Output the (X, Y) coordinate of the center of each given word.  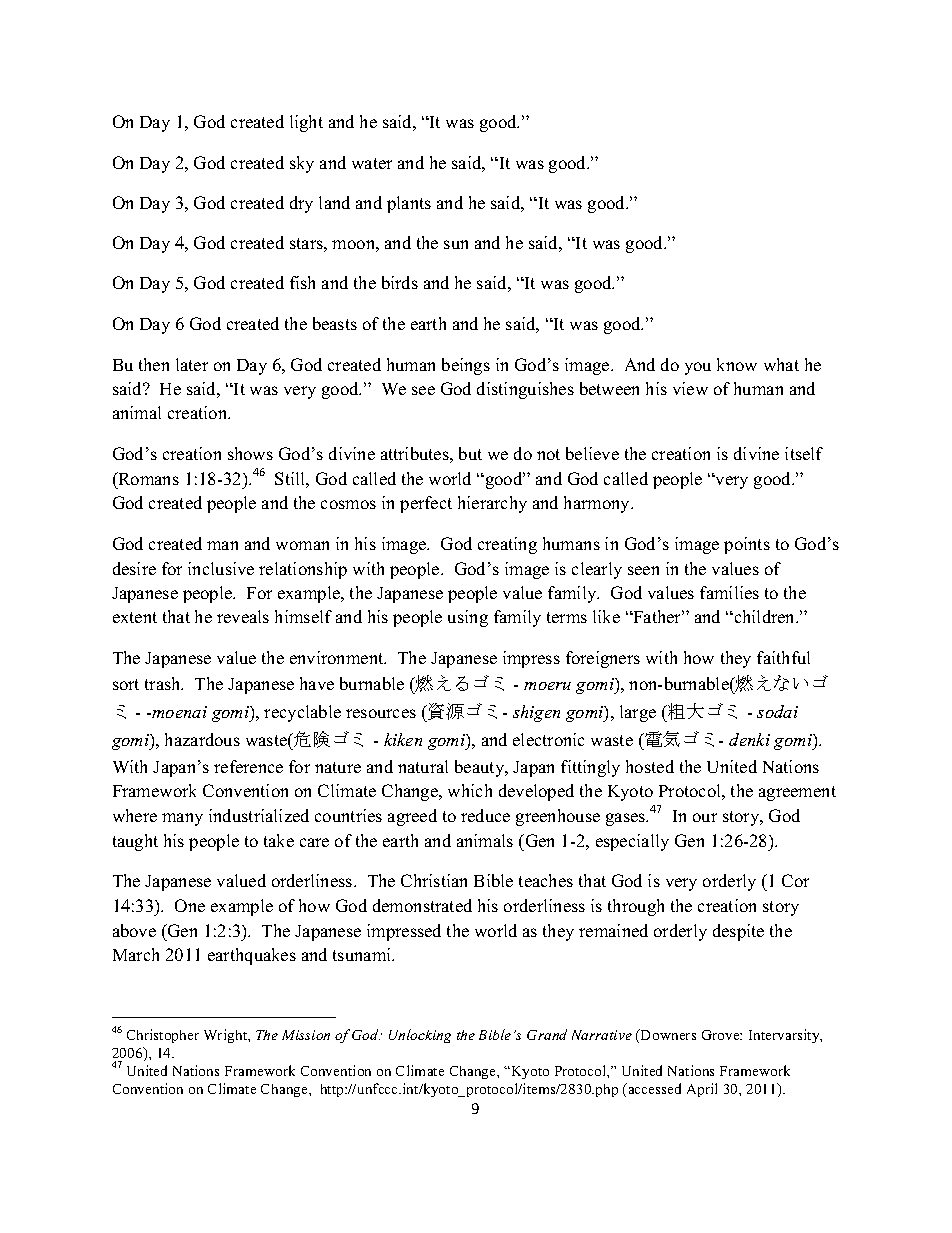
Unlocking (420, 1036)
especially (632, 842)
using (468, 618)
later (192, 364)
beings (466, 366)
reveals (243, 616)
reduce (485, 815)
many (182, 819)
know (737, 364)
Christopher (163, 1036)
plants (409, 204)
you (698, 368)
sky (302, 164)
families (729, 592)
